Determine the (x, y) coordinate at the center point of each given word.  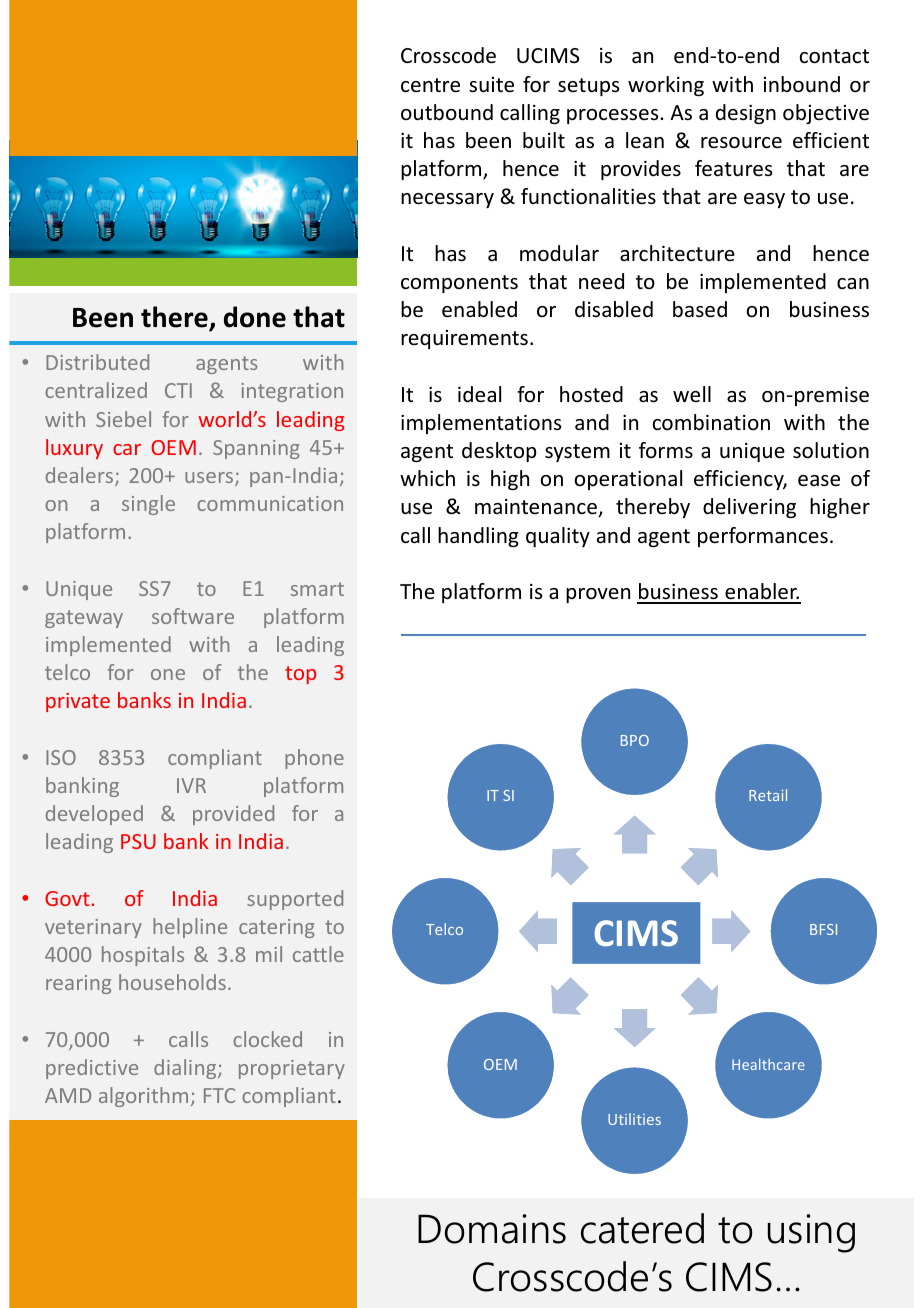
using (811, 1233)
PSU (138, 841)
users (210, 479)
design (746, 114)
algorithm (143, 1097)
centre (430, 85)
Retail (768, 795)
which (427, 478)
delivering (749, 508)
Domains (492, 1229)
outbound (447, 112)
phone (314, 759)
